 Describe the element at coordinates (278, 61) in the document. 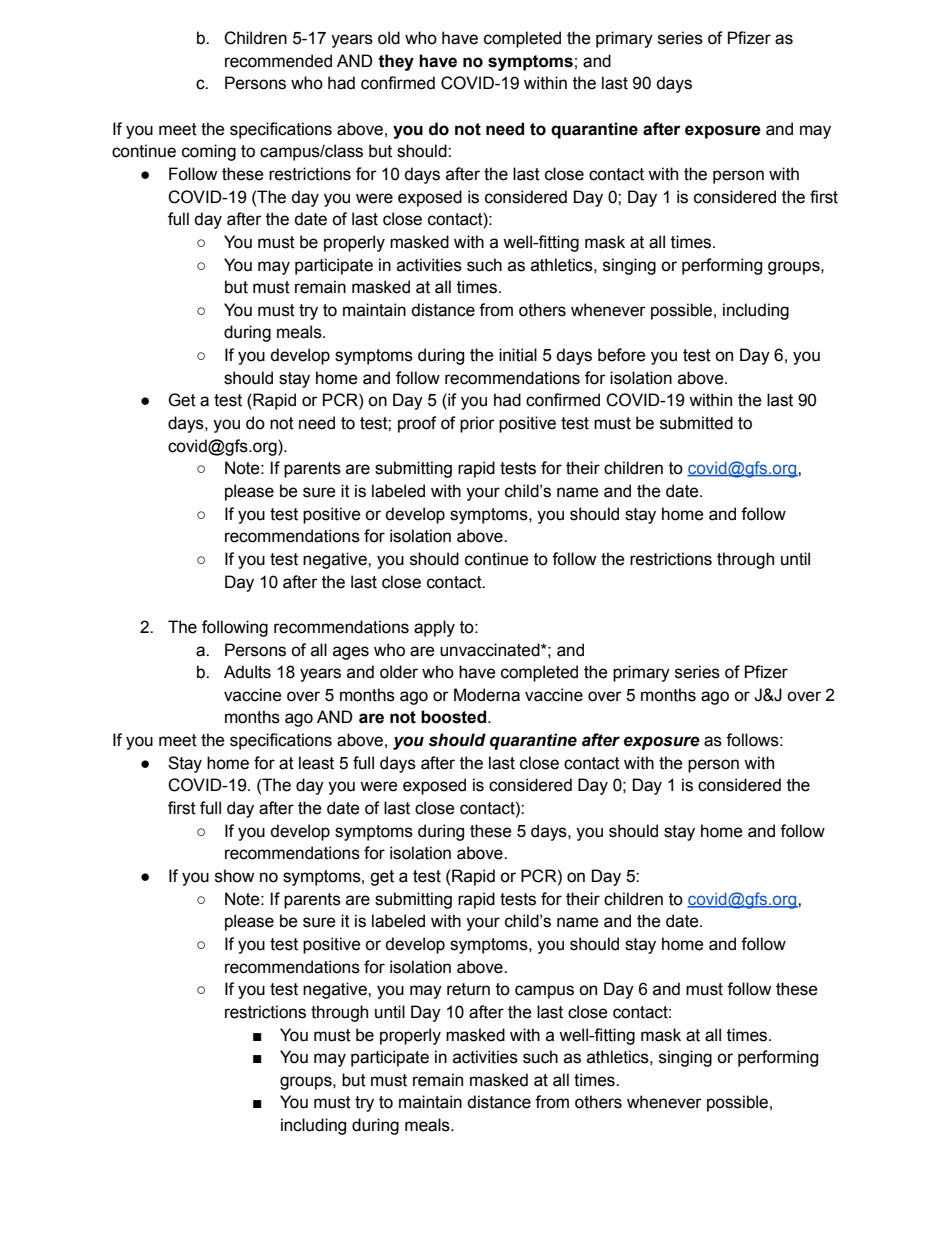

I see `recommended` at that location.
